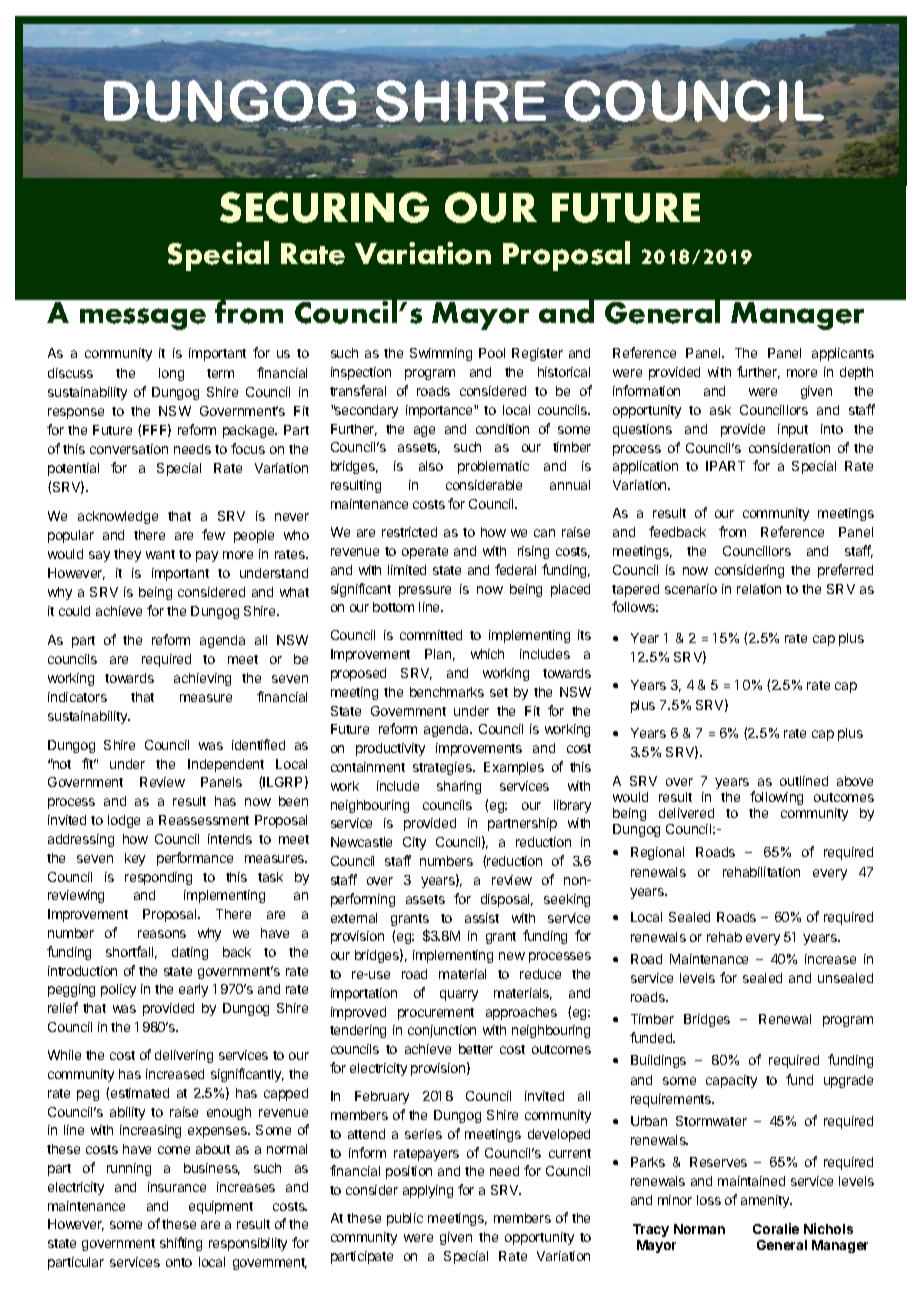  What do you see at coordinates (447, 692) in the document?
I see `benchmarks` at bounding box center [447, 692].
